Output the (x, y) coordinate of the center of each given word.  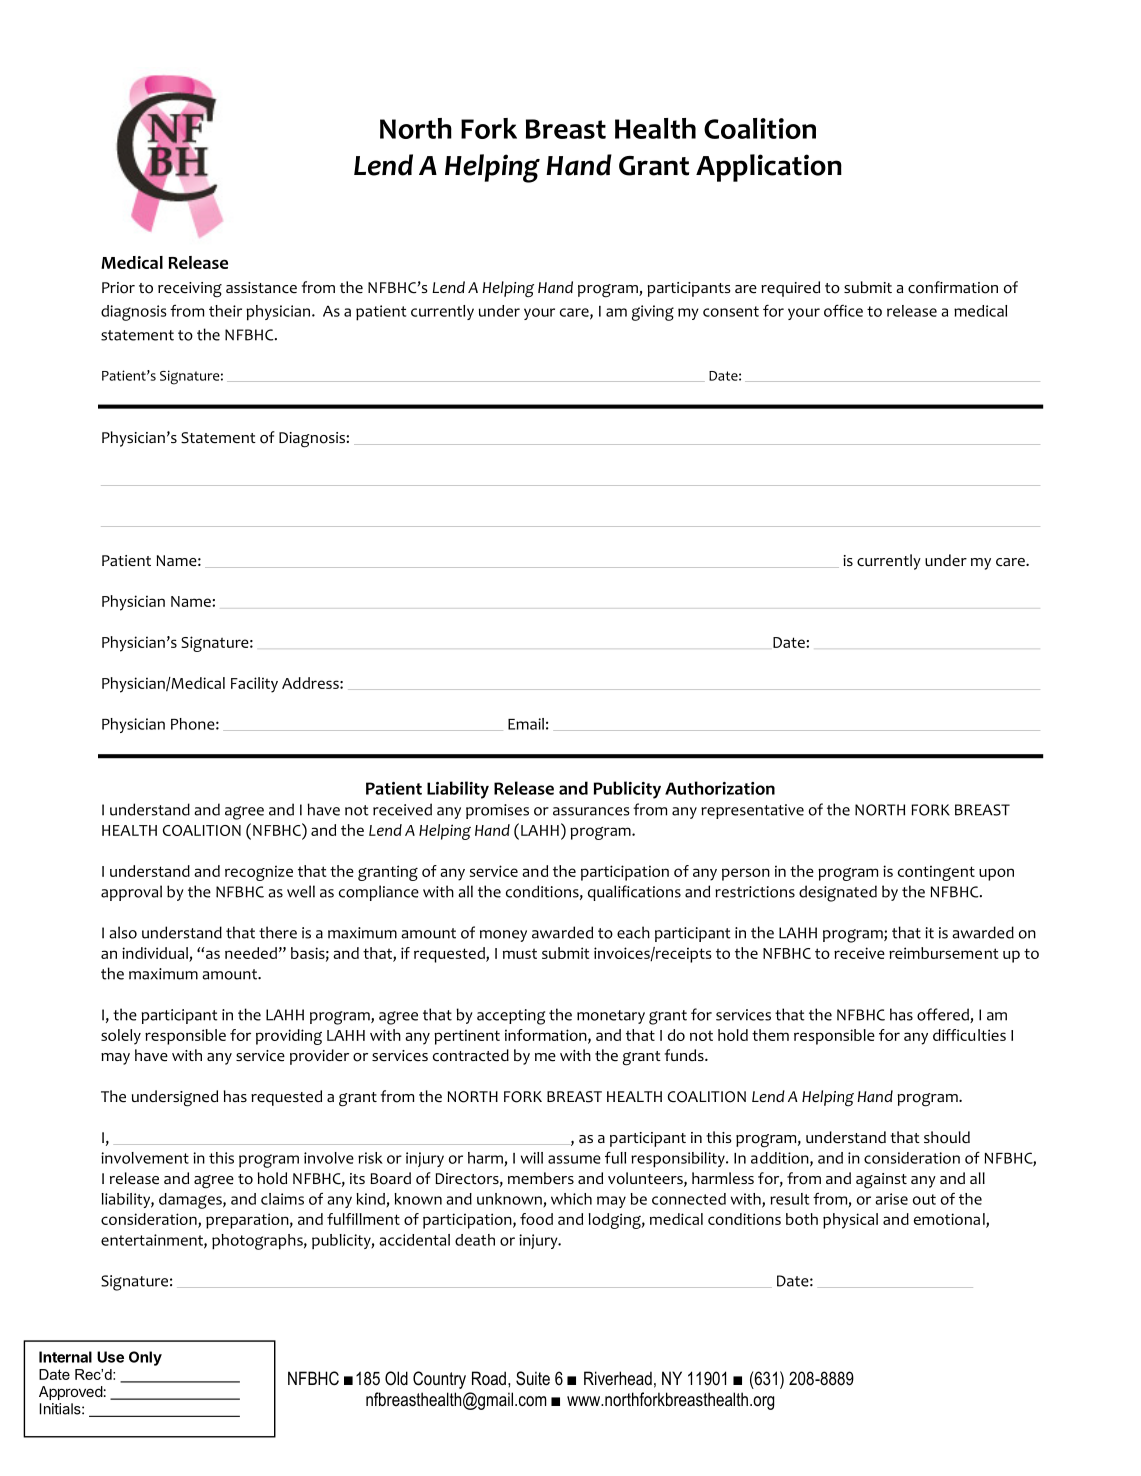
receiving (190, 290)
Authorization (720, 788)
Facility (254, 685)
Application (769, 168)
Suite (533, 1378)
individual (155, 953)
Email (526, 724)
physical (850, 1221)
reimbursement (943, 953)
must (520, 953)
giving (653, 313)
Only (145, 1358)
